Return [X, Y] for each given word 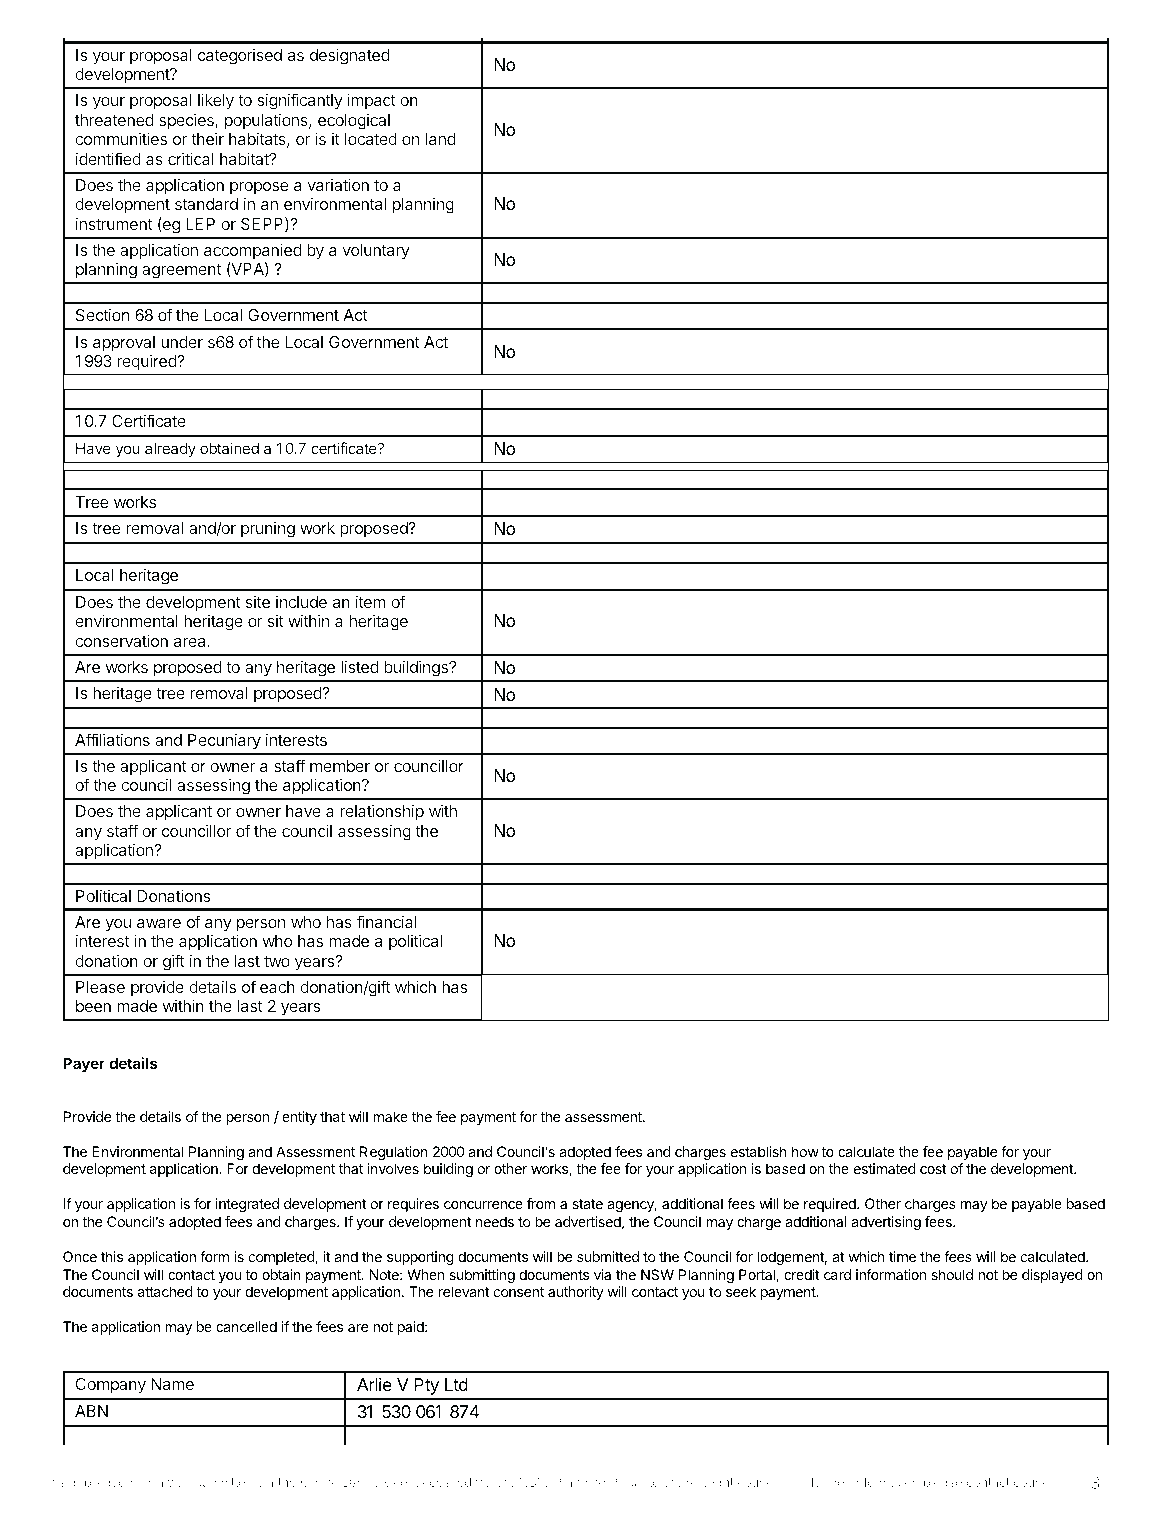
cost [933, 1169]
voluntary [376, 252]
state [587, 1204]
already [170, 449]
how [805, 1151]
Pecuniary [224, 741]
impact [371, 101]
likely [216, 101]
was [179, 1483]
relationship [382, 812]
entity [299, 1118]
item [371, 601]
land [441, 139]
